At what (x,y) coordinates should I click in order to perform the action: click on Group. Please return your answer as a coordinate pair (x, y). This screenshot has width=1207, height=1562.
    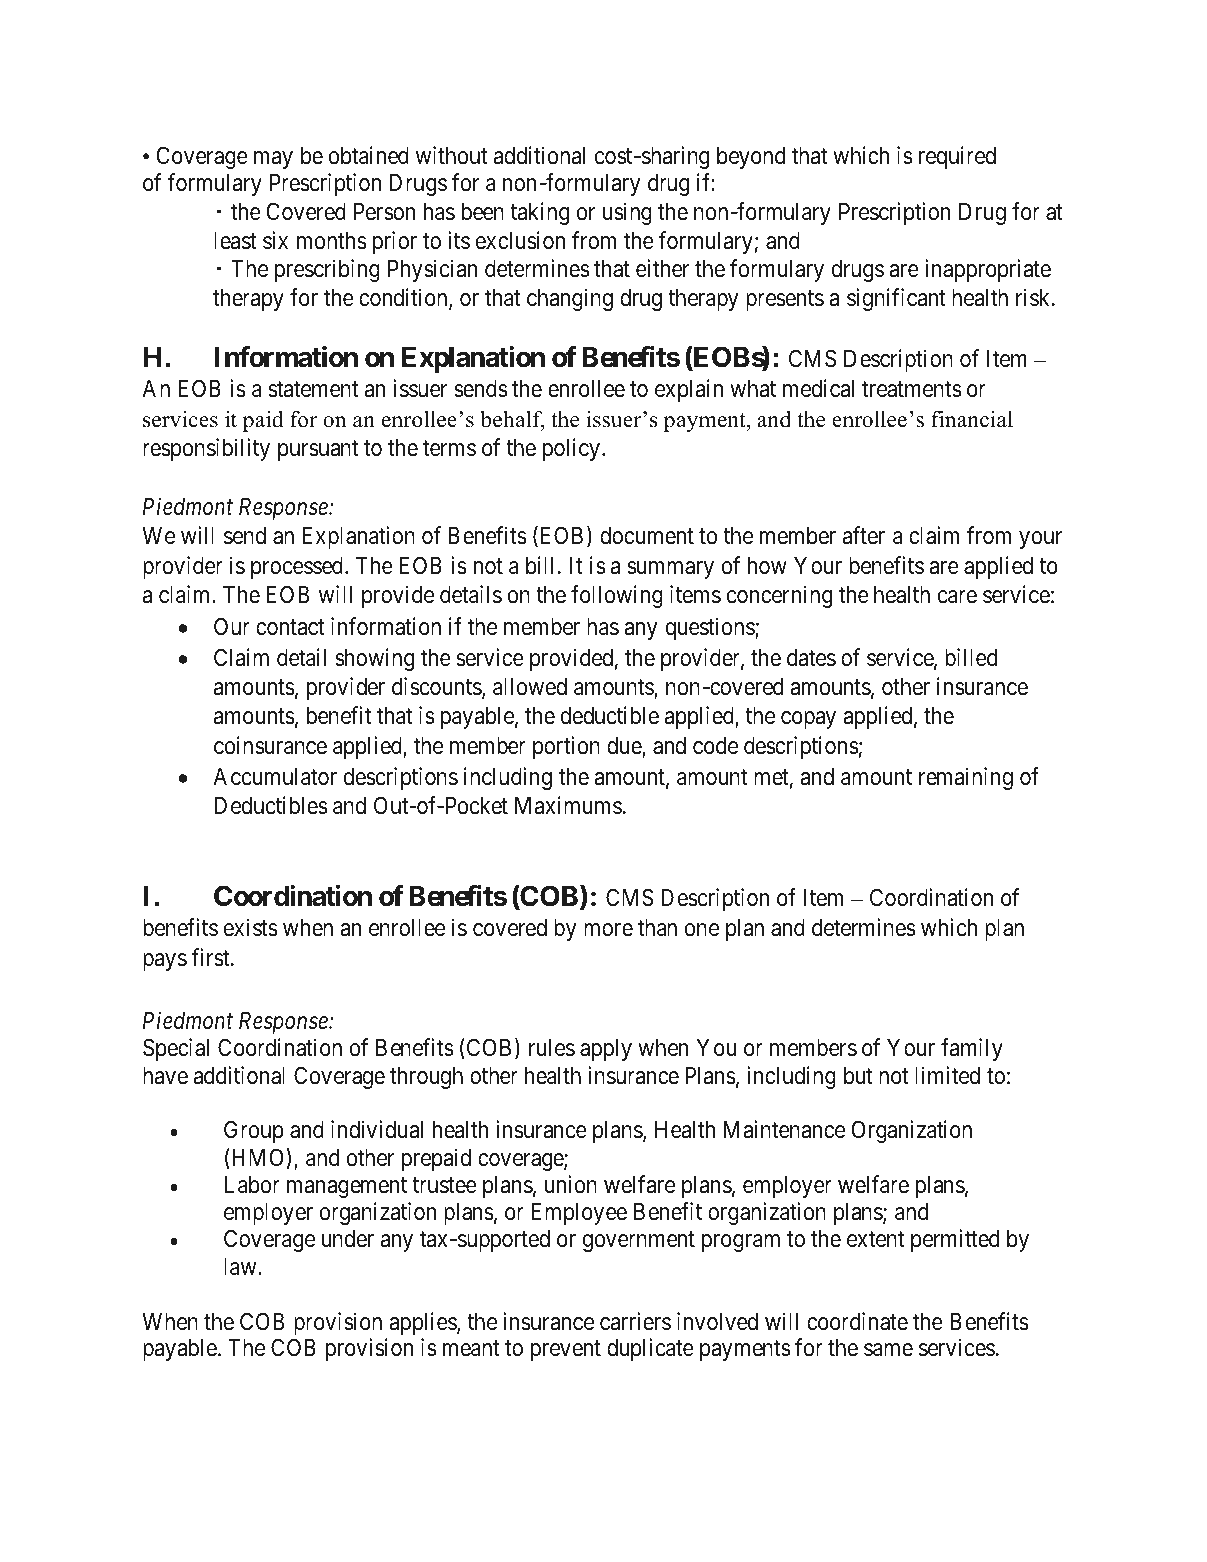
    Looking at the image, I should click on (254, 1131).
